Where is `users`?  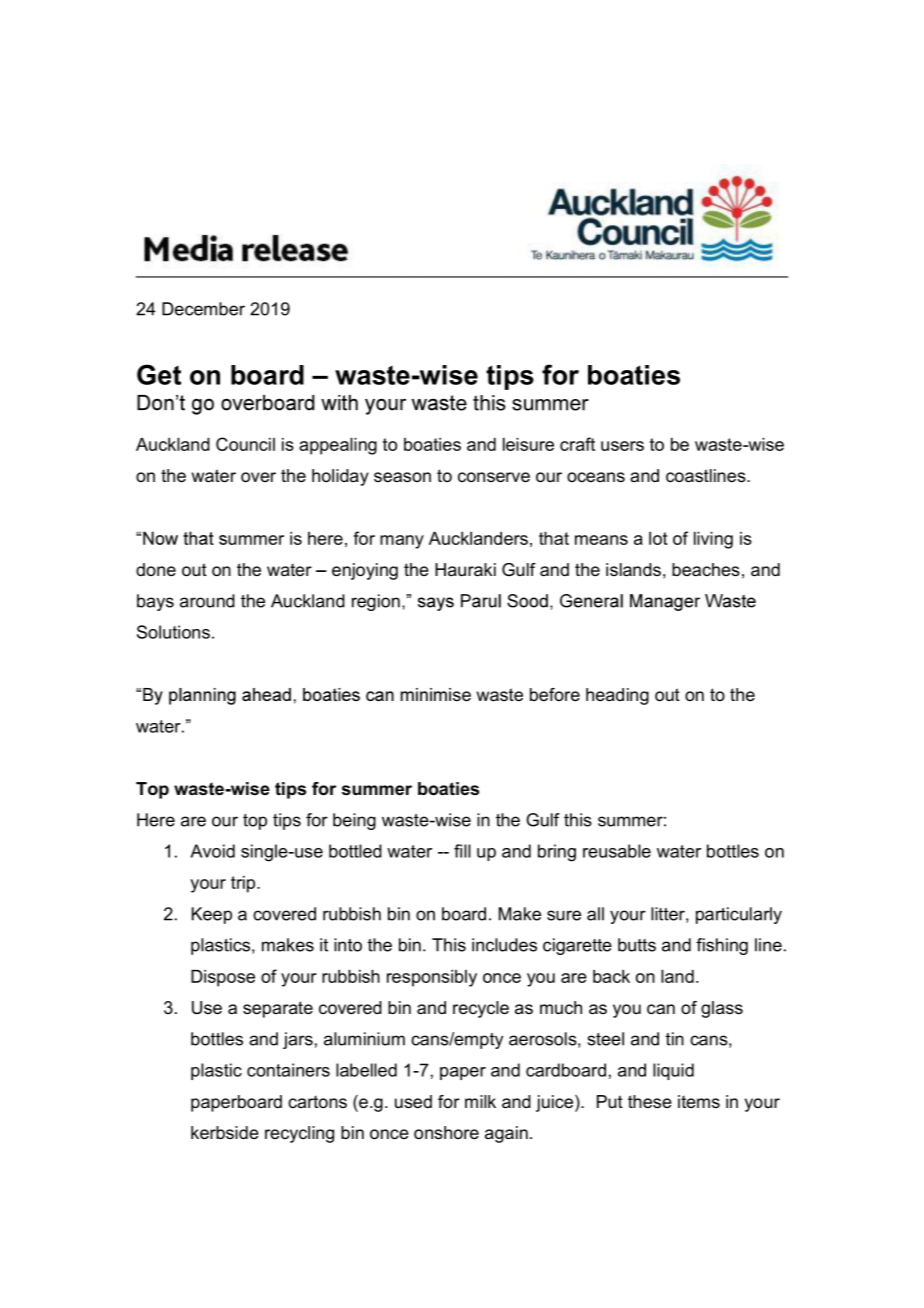 users is located at coordinates (622, 446).
